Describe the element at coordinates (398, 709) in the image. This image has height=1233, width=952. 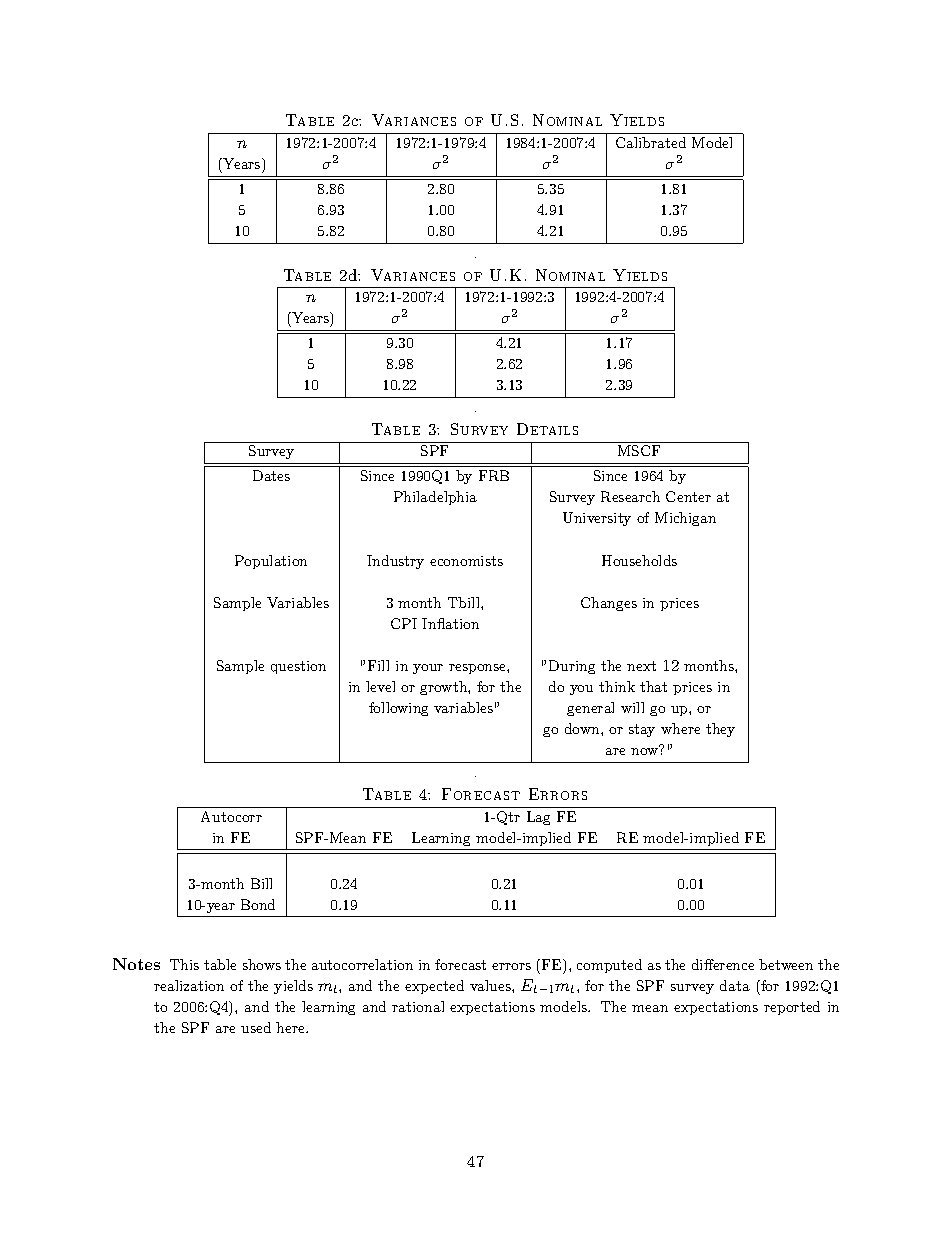
I see `following` at that location.
